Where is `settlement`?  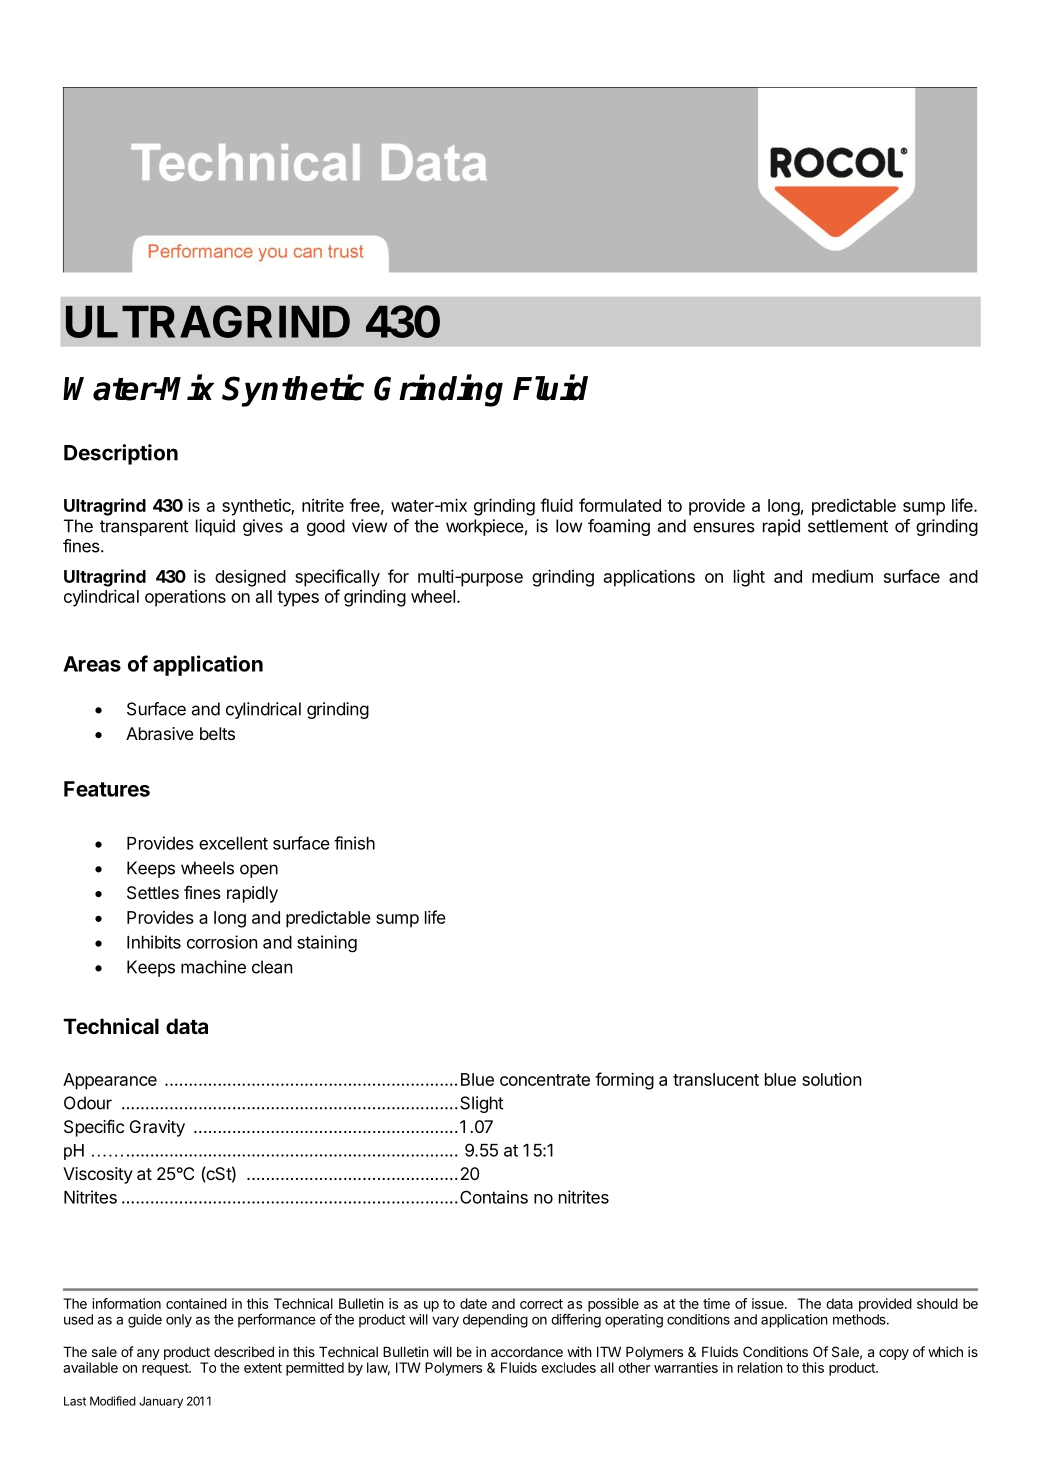
settlement is located at coordinates (848, 526).
